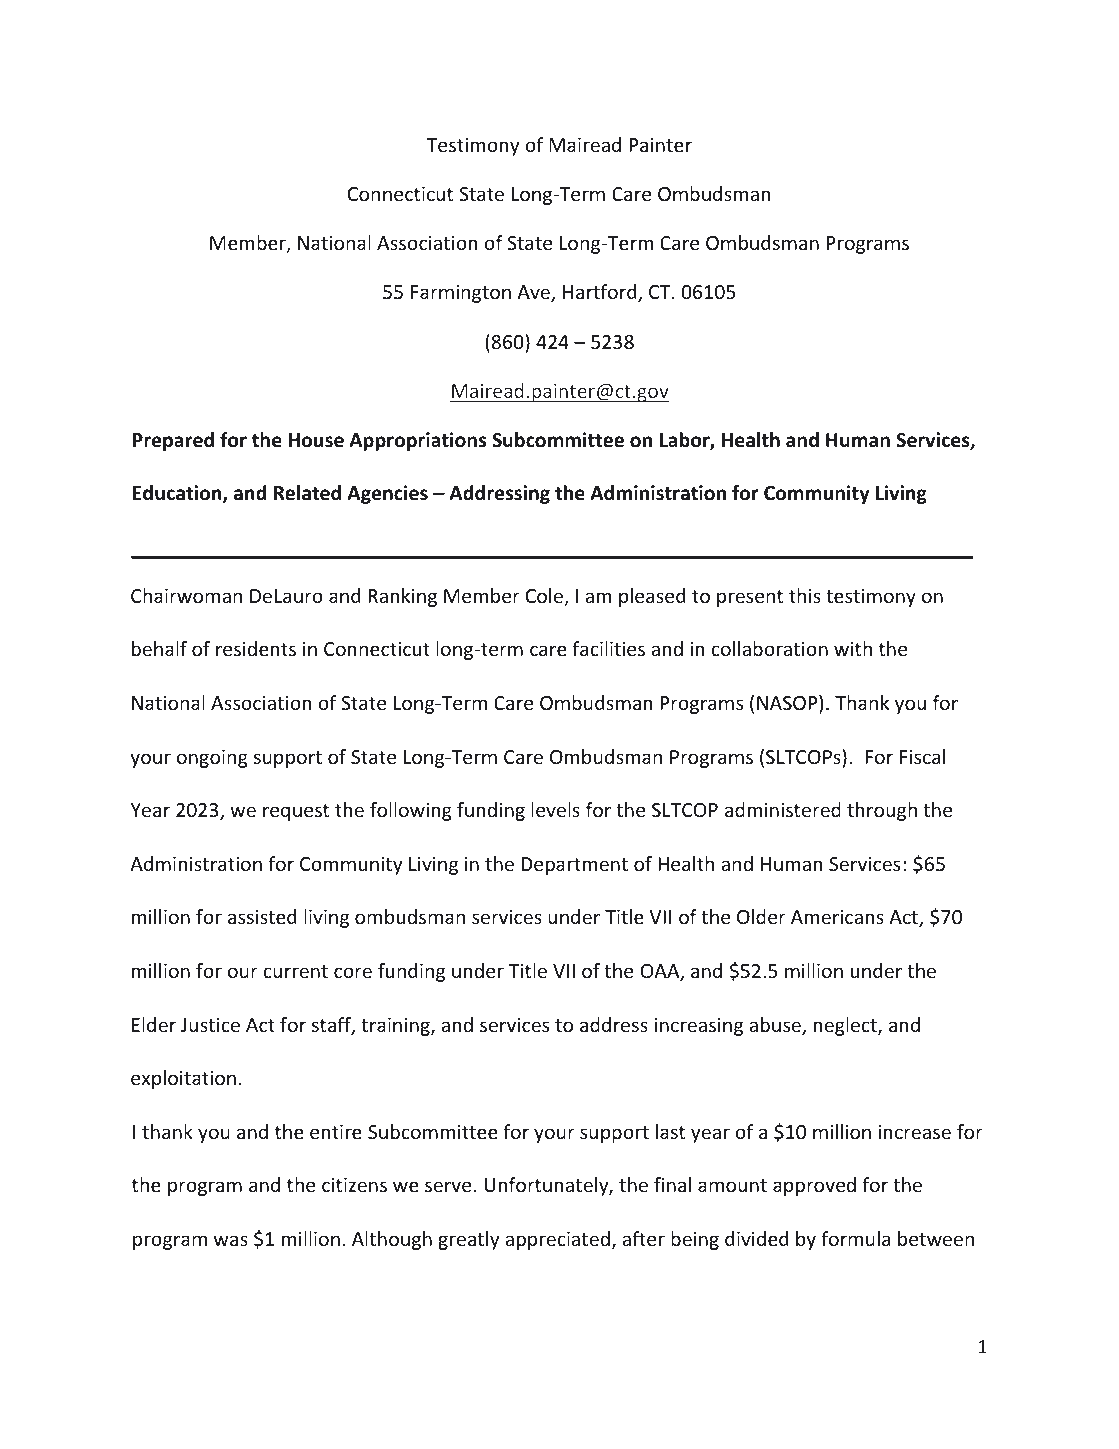 The height and width of the screenshot is (1449, 1119). Describe the element at coordinates (855, 1238) in the screenshot. I see `formula` at that location.
